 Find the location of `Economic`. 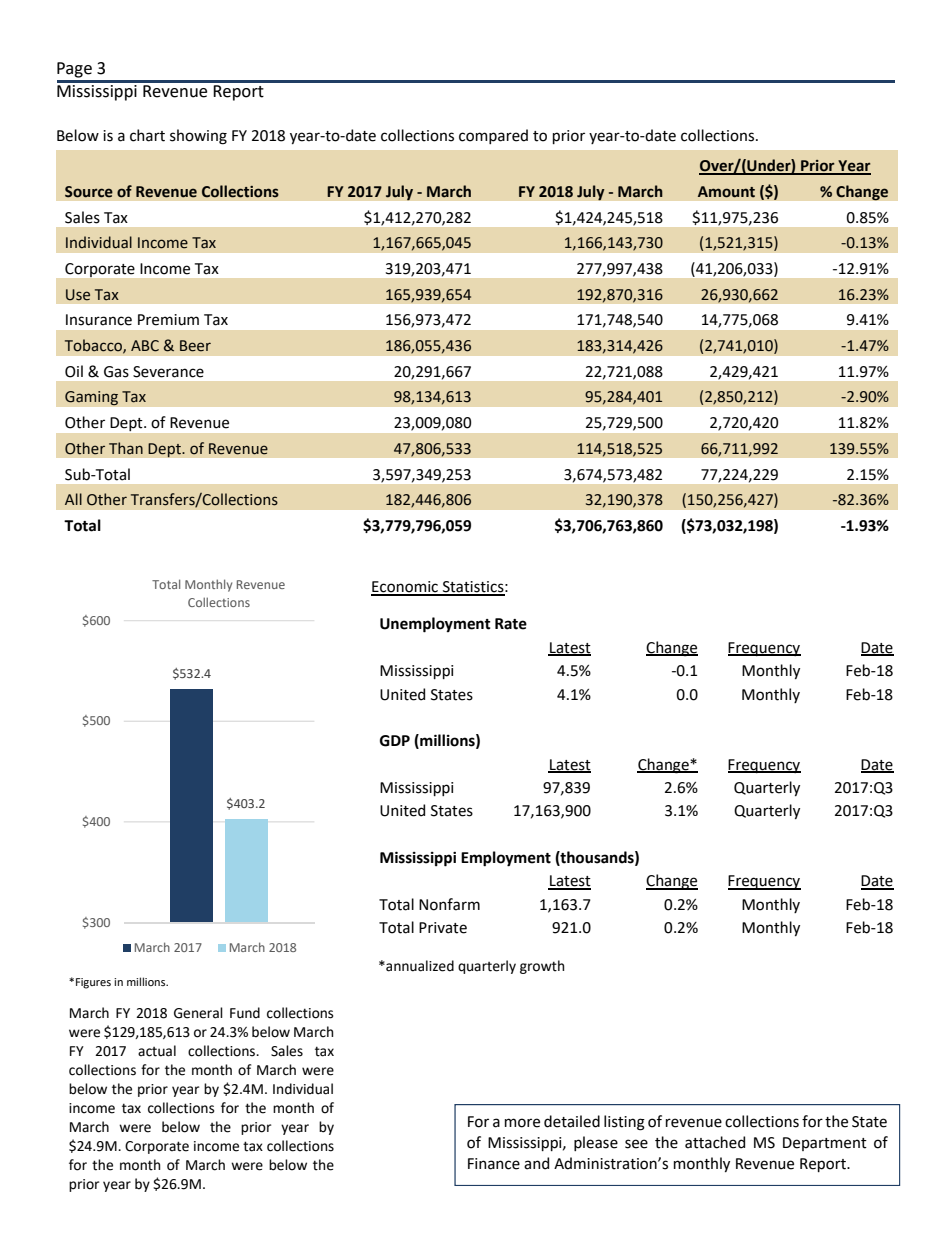

Economic is located at coordinates (405, 588).
